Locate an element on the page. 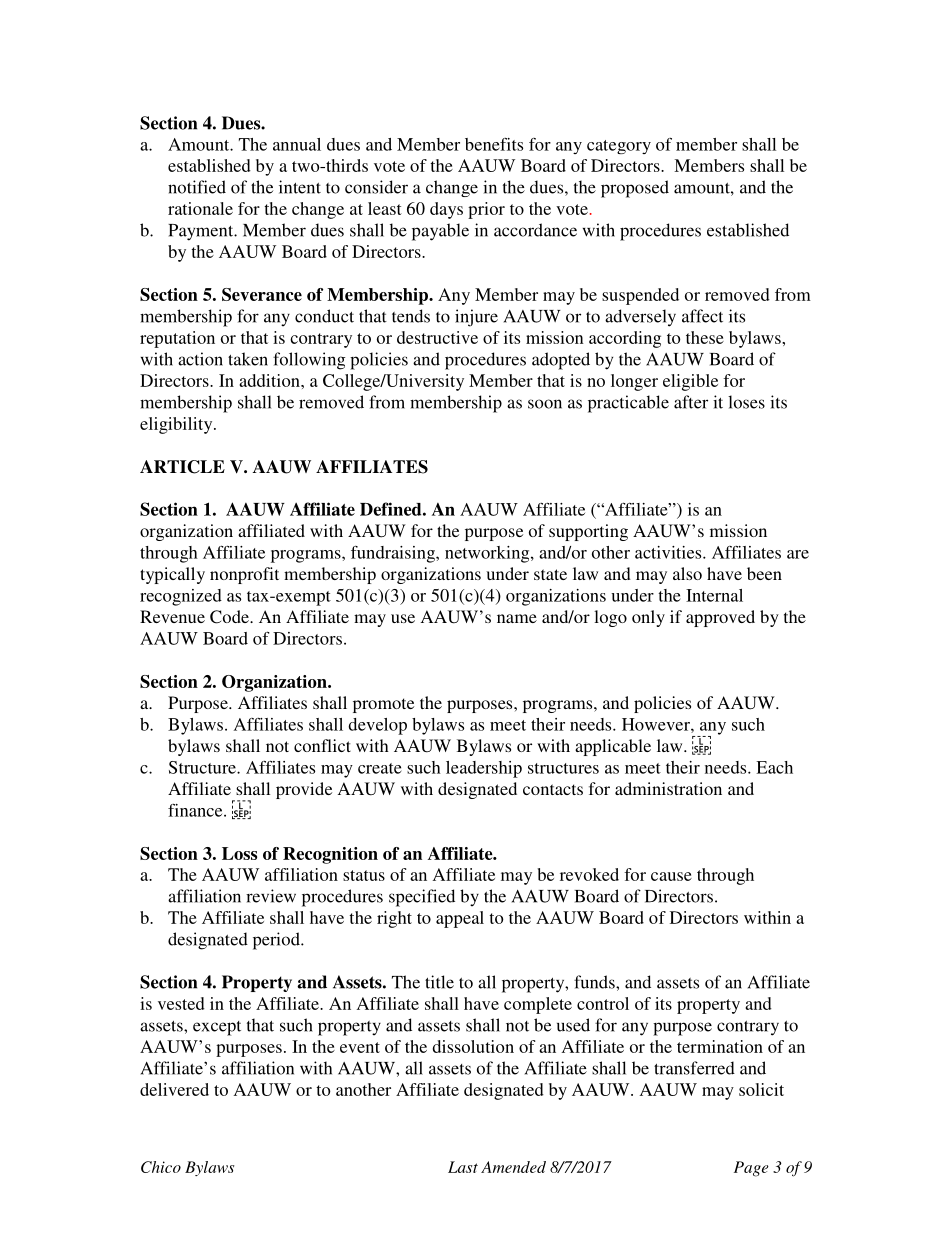  leadership is located at coordinates (484, 769).
